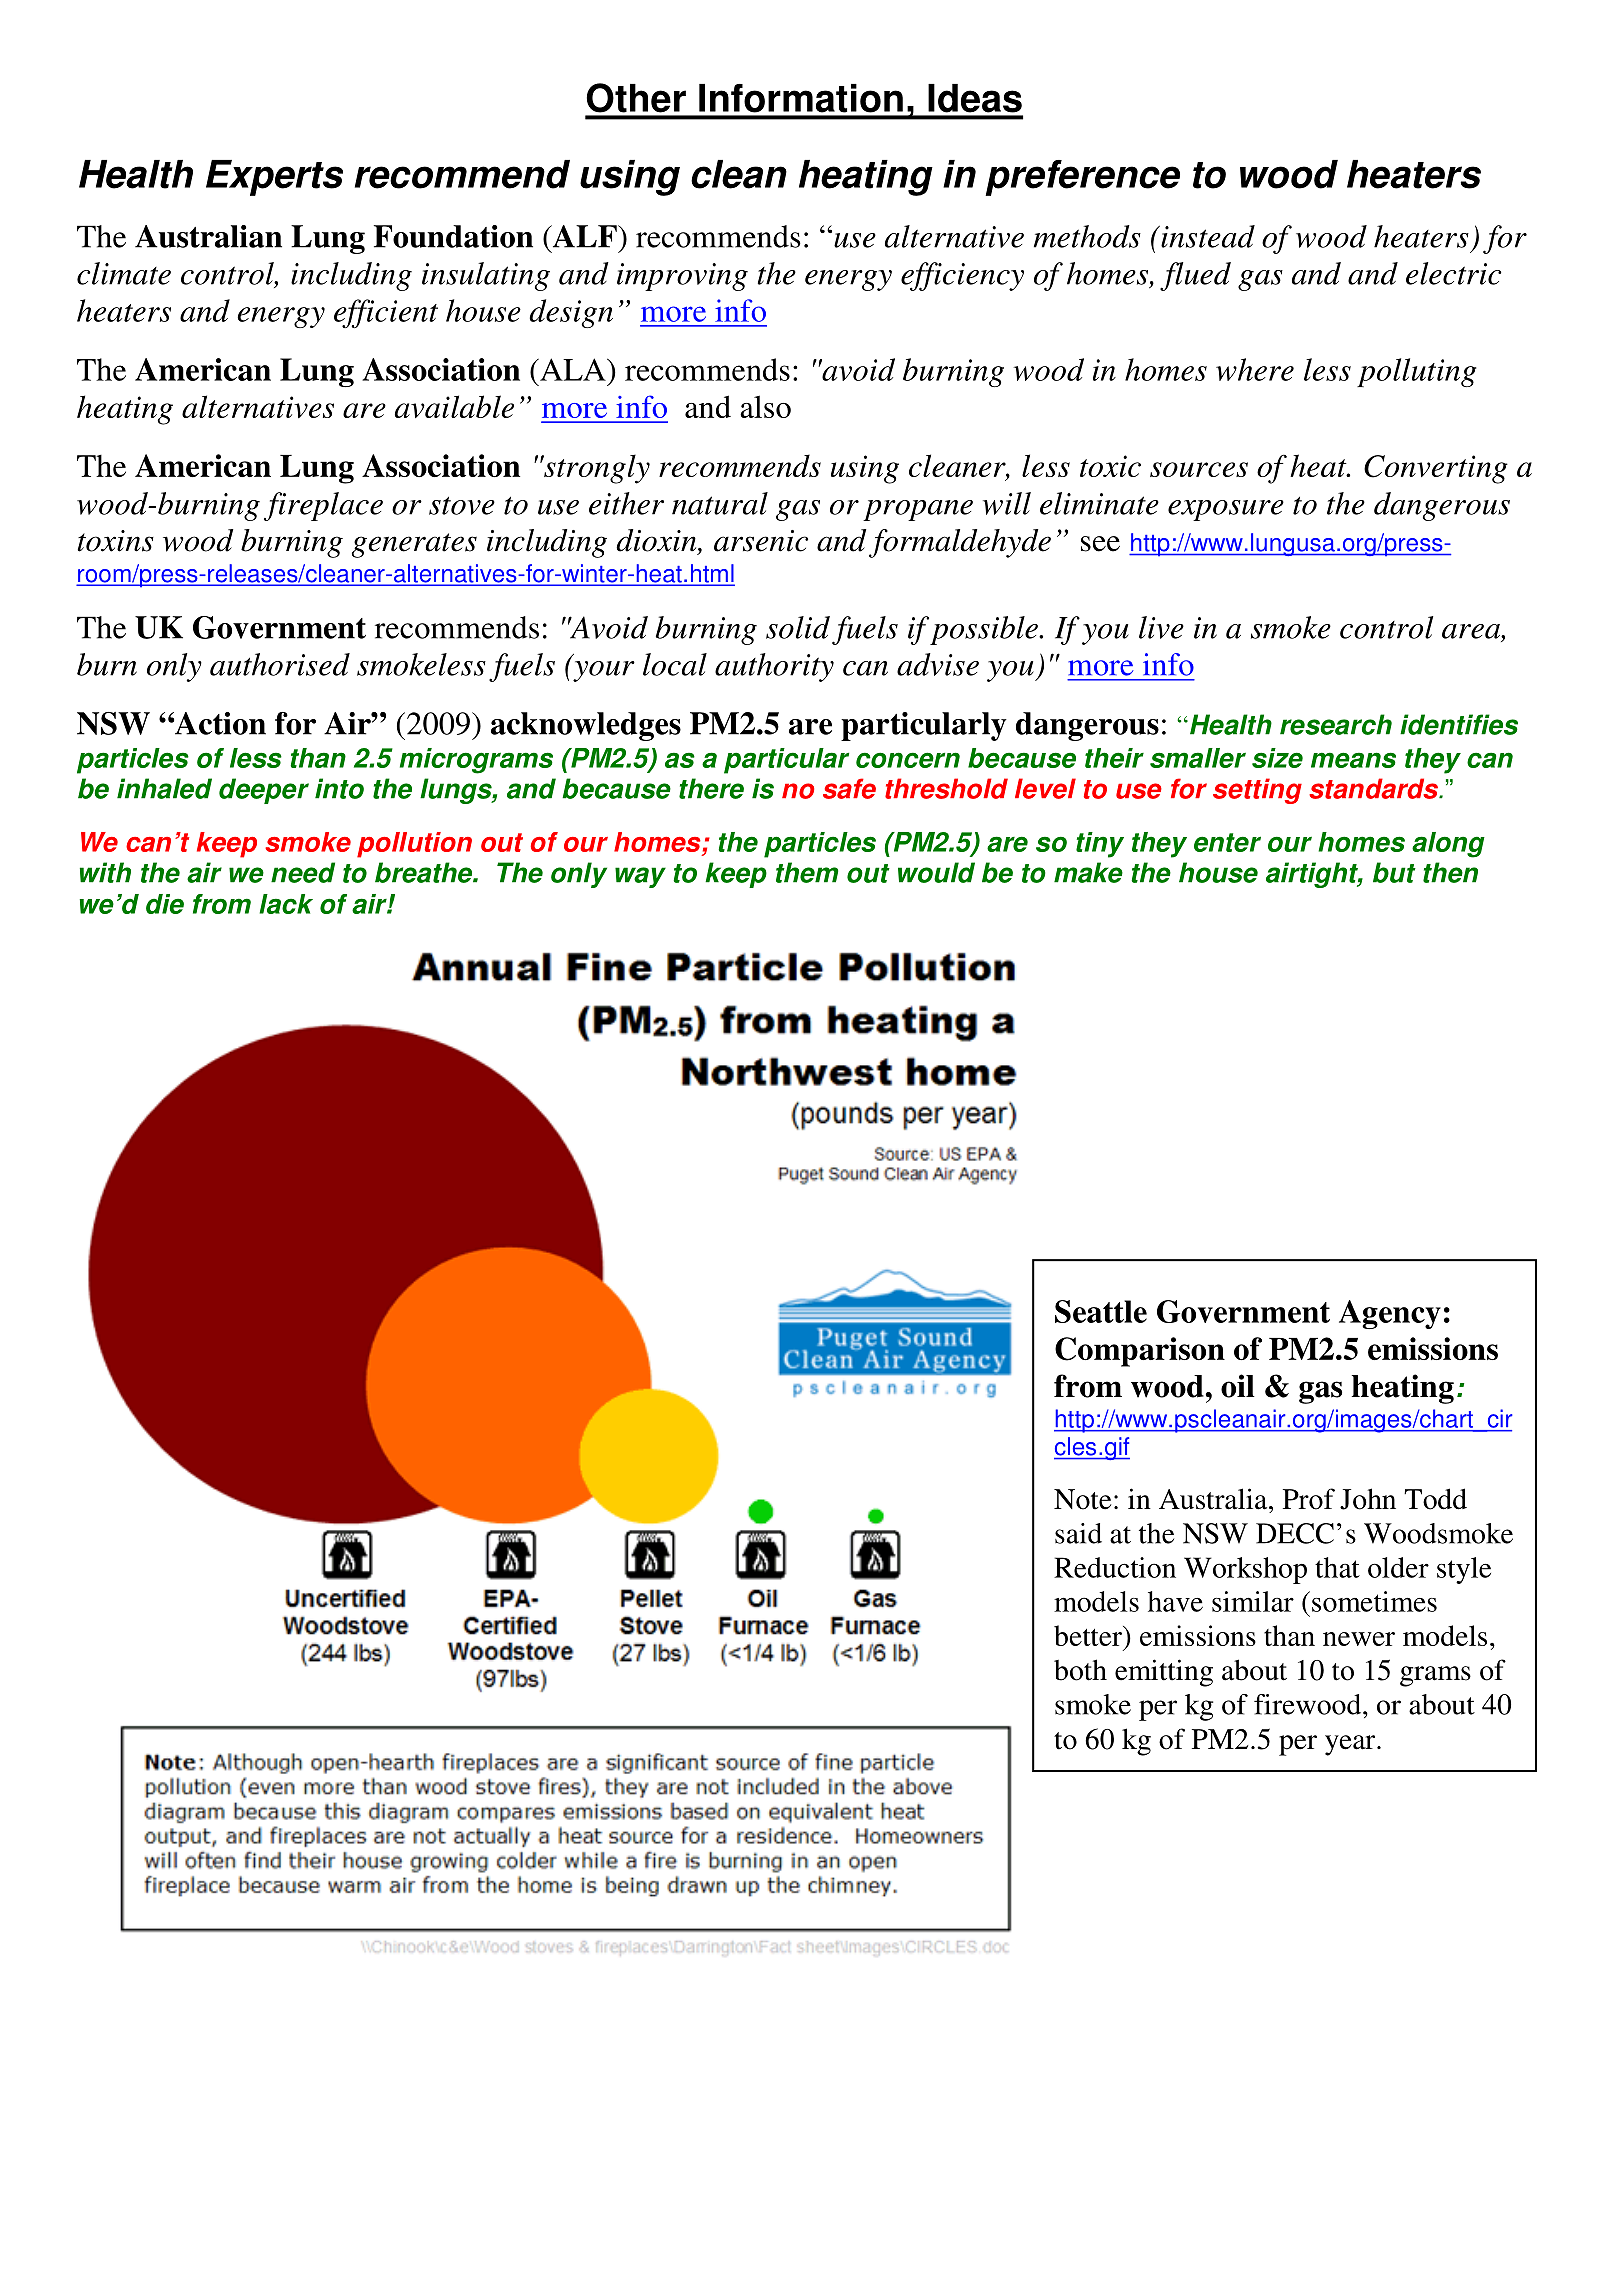 This image has height=2276, width=1608. I want to click on better, so click(1089, 1635).
